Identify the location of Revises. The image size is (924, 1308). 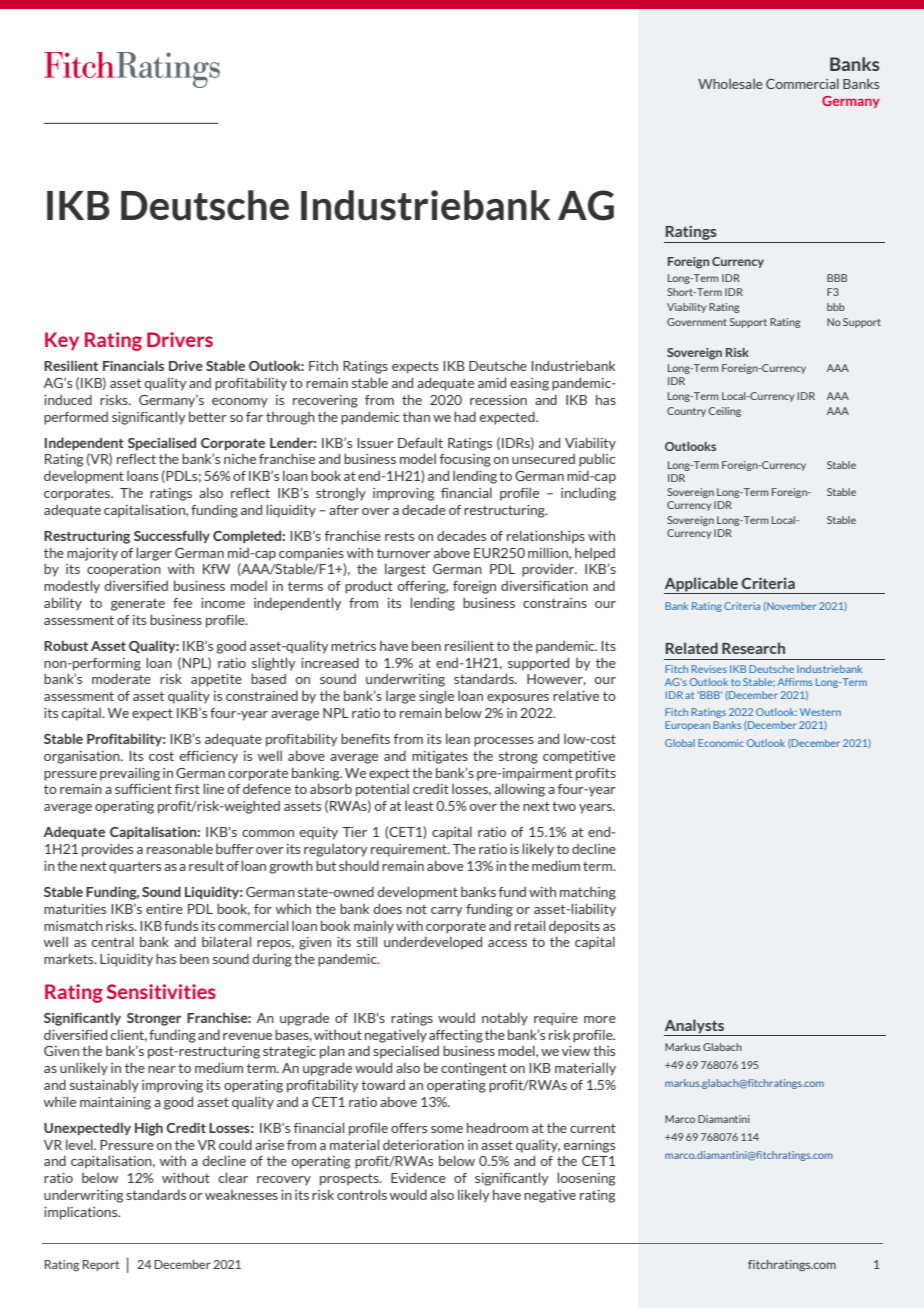
(709, 669).
